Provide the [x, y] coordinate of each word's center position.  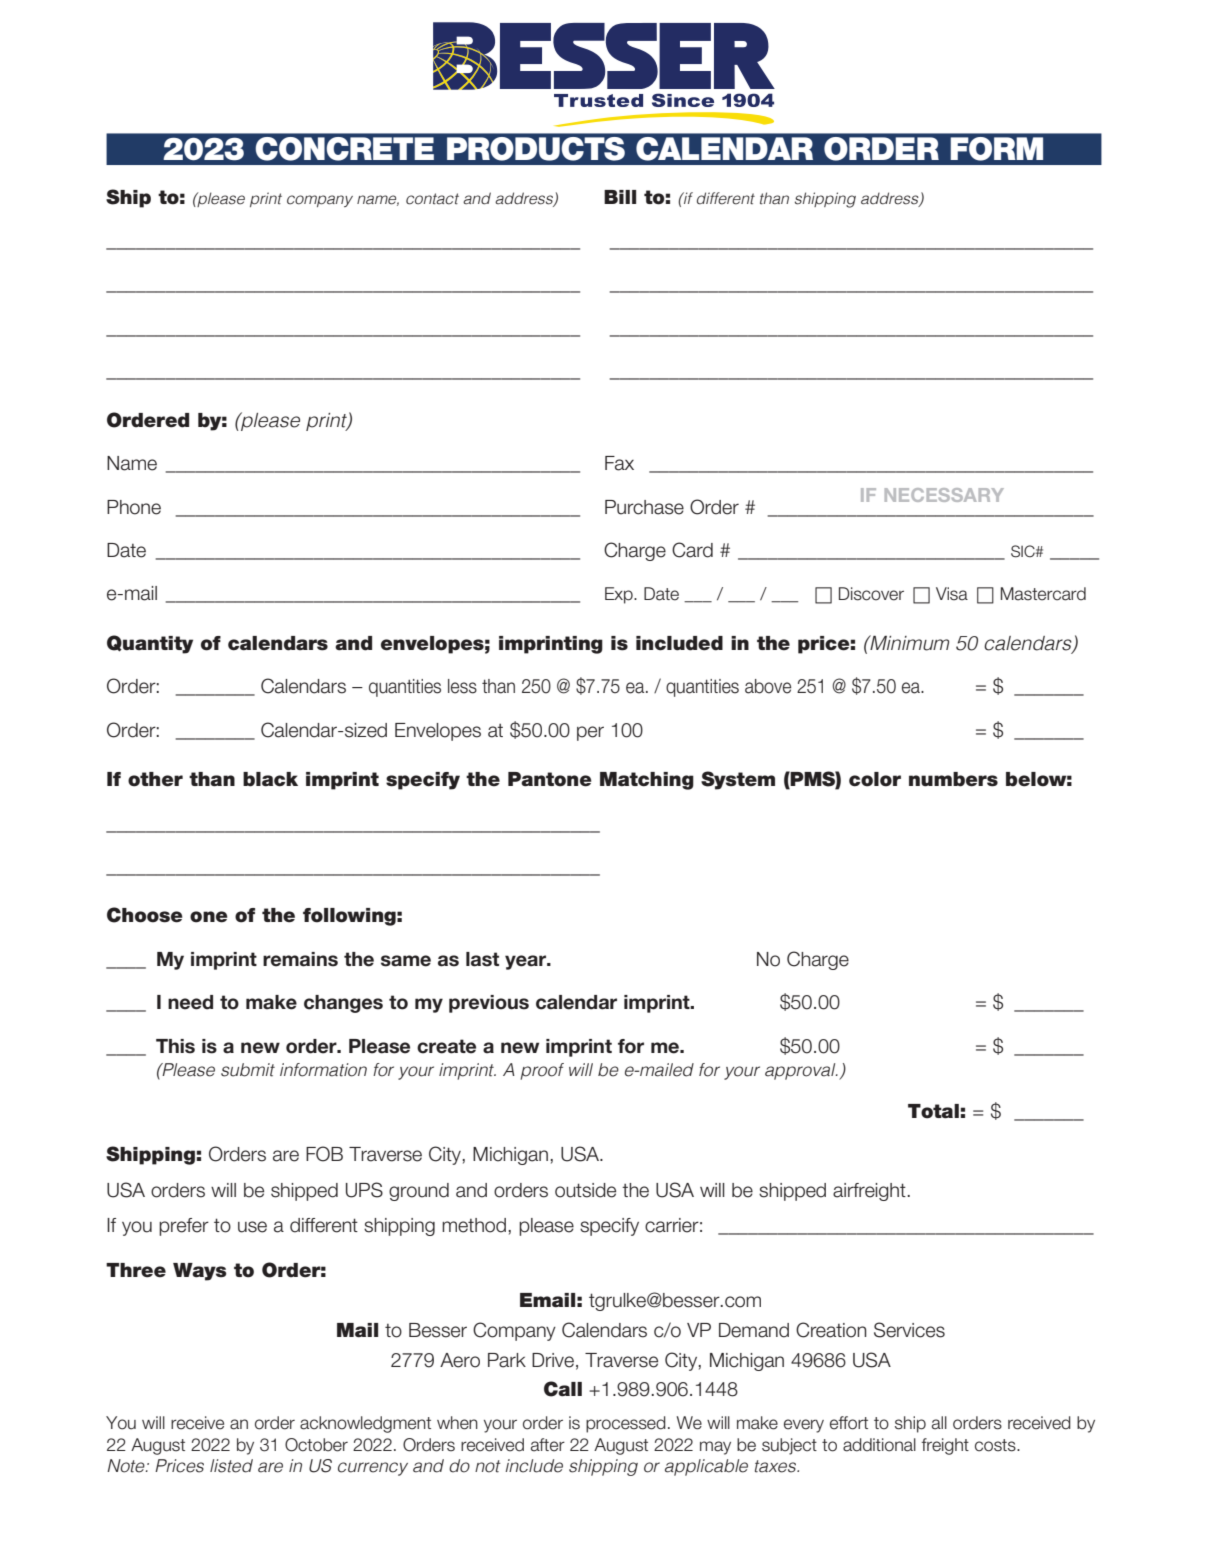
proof [542, 1071]
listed [231, 1466]
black [270, 779]
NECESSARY [944, 495]
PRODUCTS [536, 149]
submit [248, 1070]
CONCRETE [344, 149]
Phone [134, 507]
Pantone [550, 779]
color [875, 779]
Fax [619, 463]
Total [933, 1111]
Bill [620, 197]
